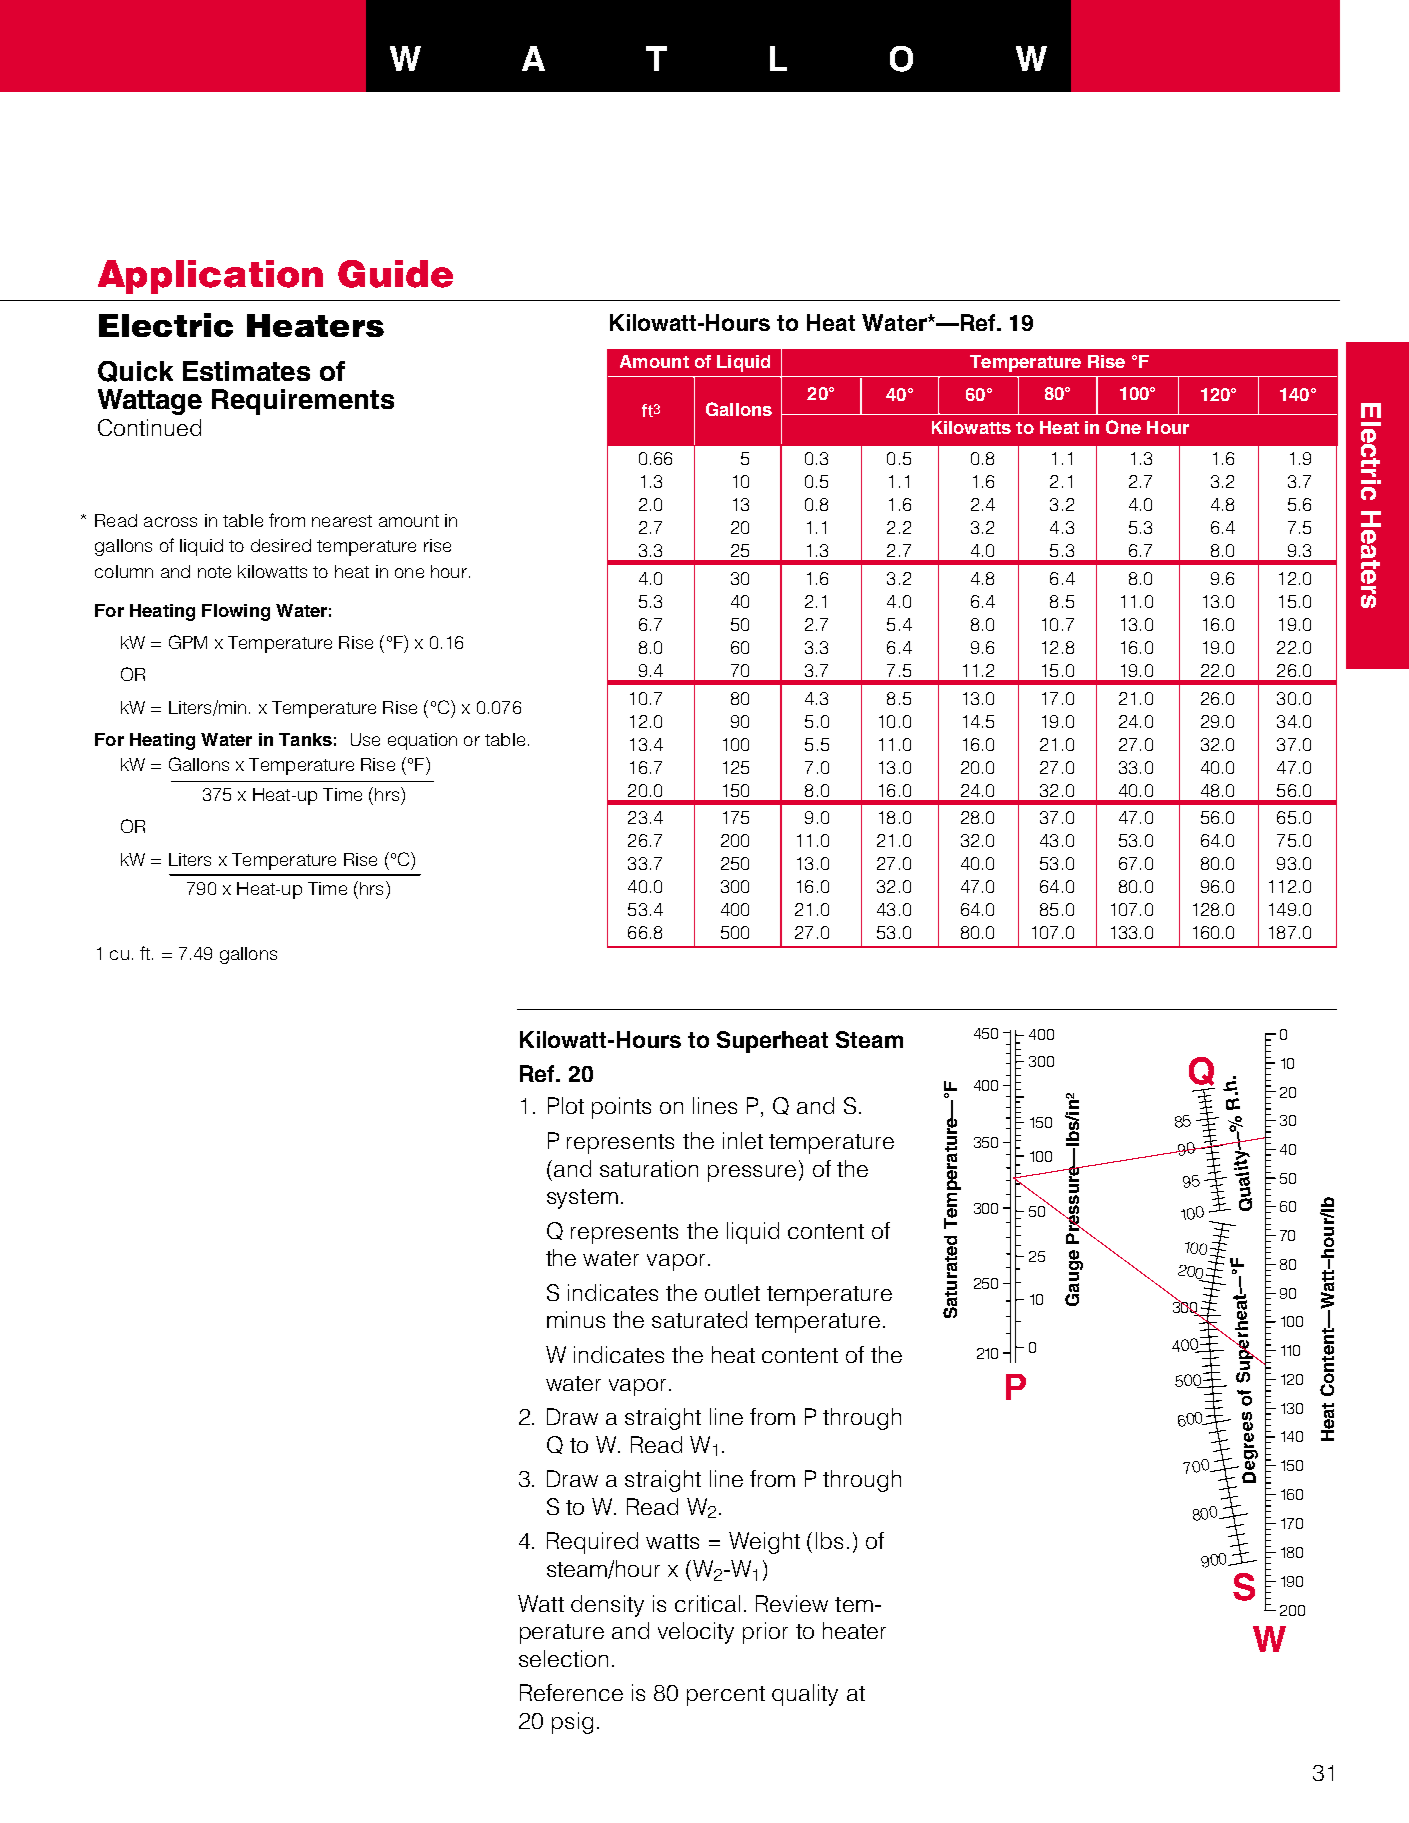 The image size is (1409, 1823). Describe the element at coordinates (342, 521) in the image. I see `nearest` at that location.
